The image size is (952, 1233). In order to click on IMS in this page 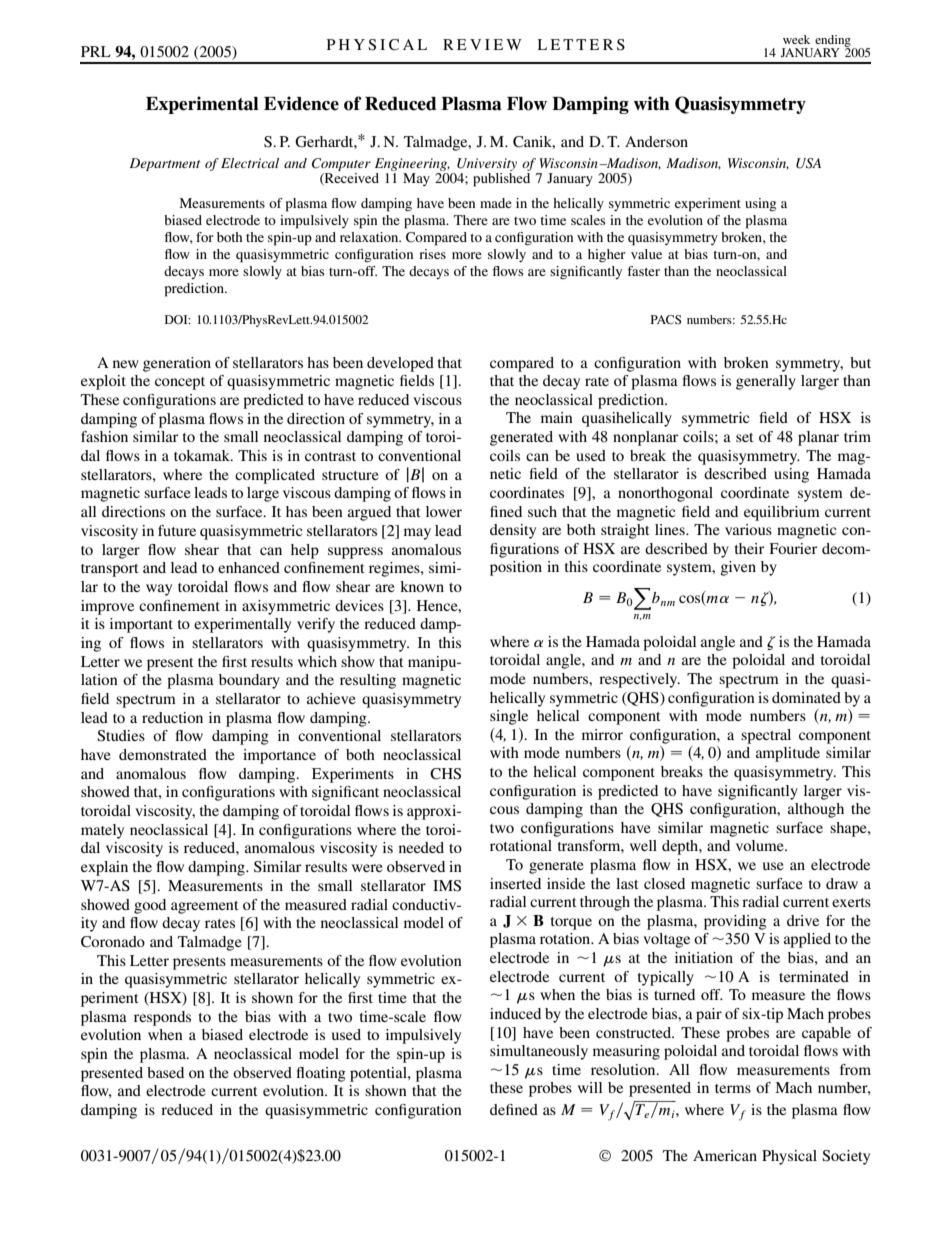, I will do `click(447, 886)`.
